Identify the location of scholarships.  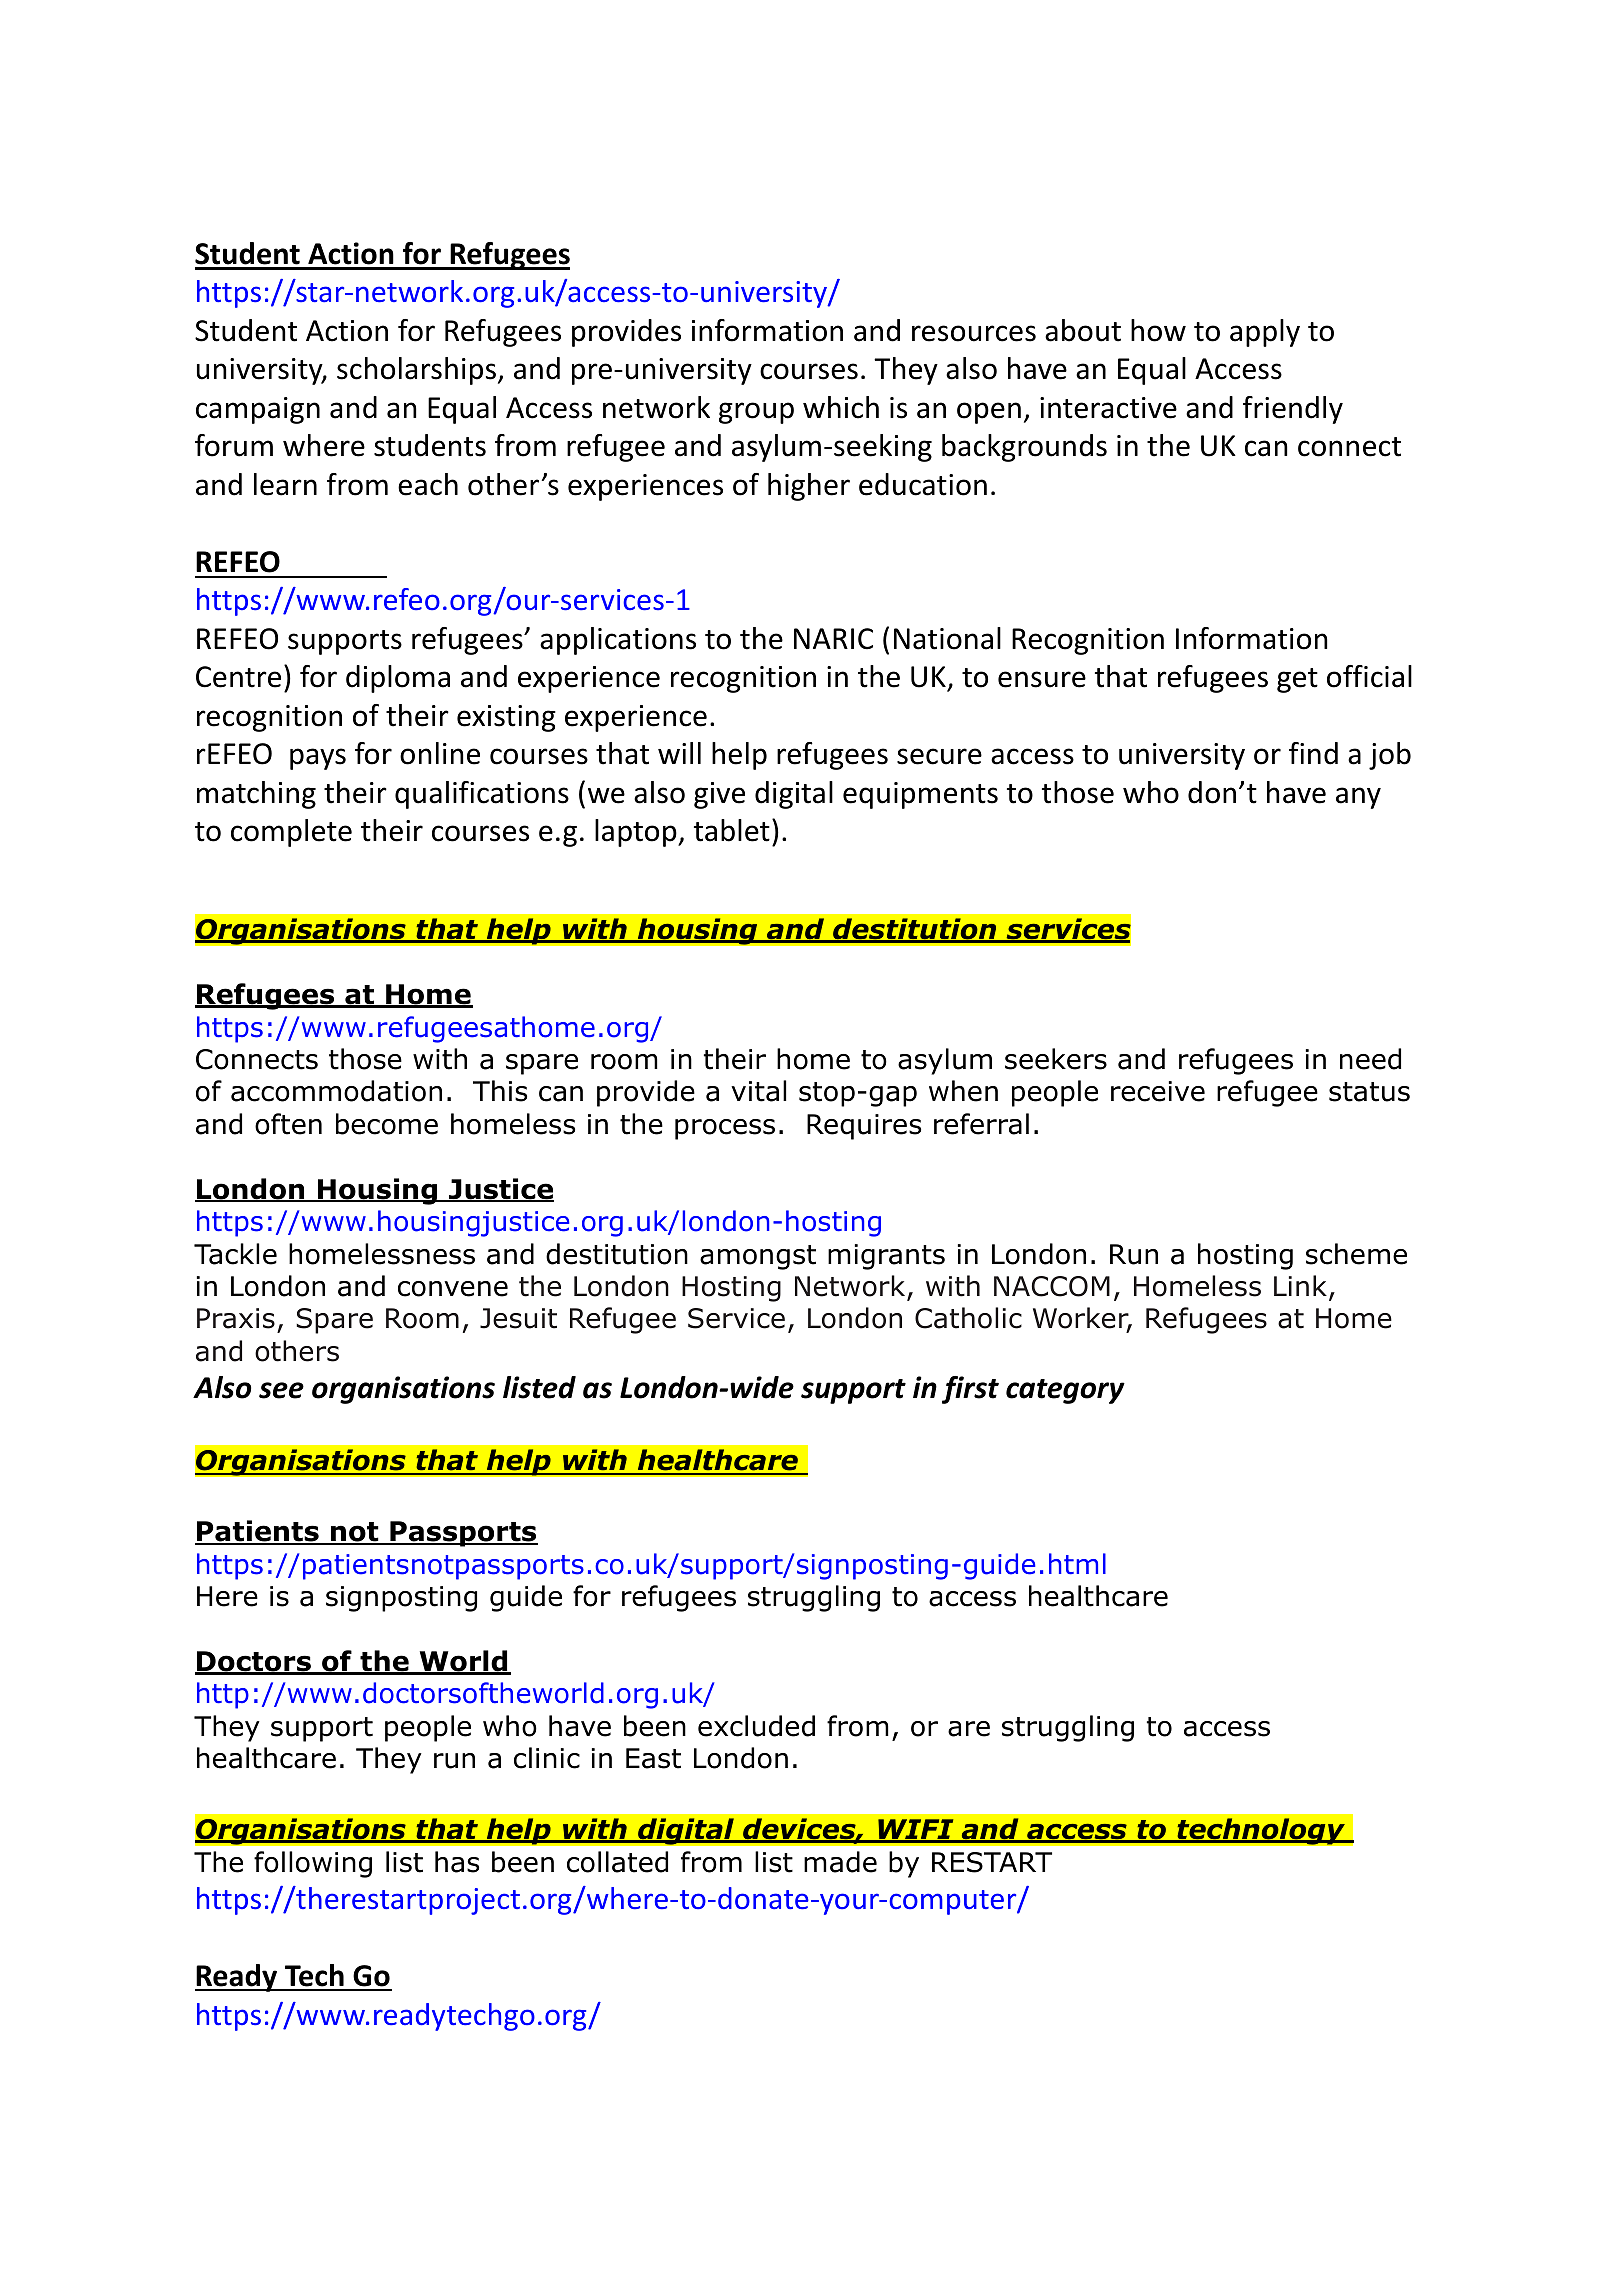
(416, 371).
